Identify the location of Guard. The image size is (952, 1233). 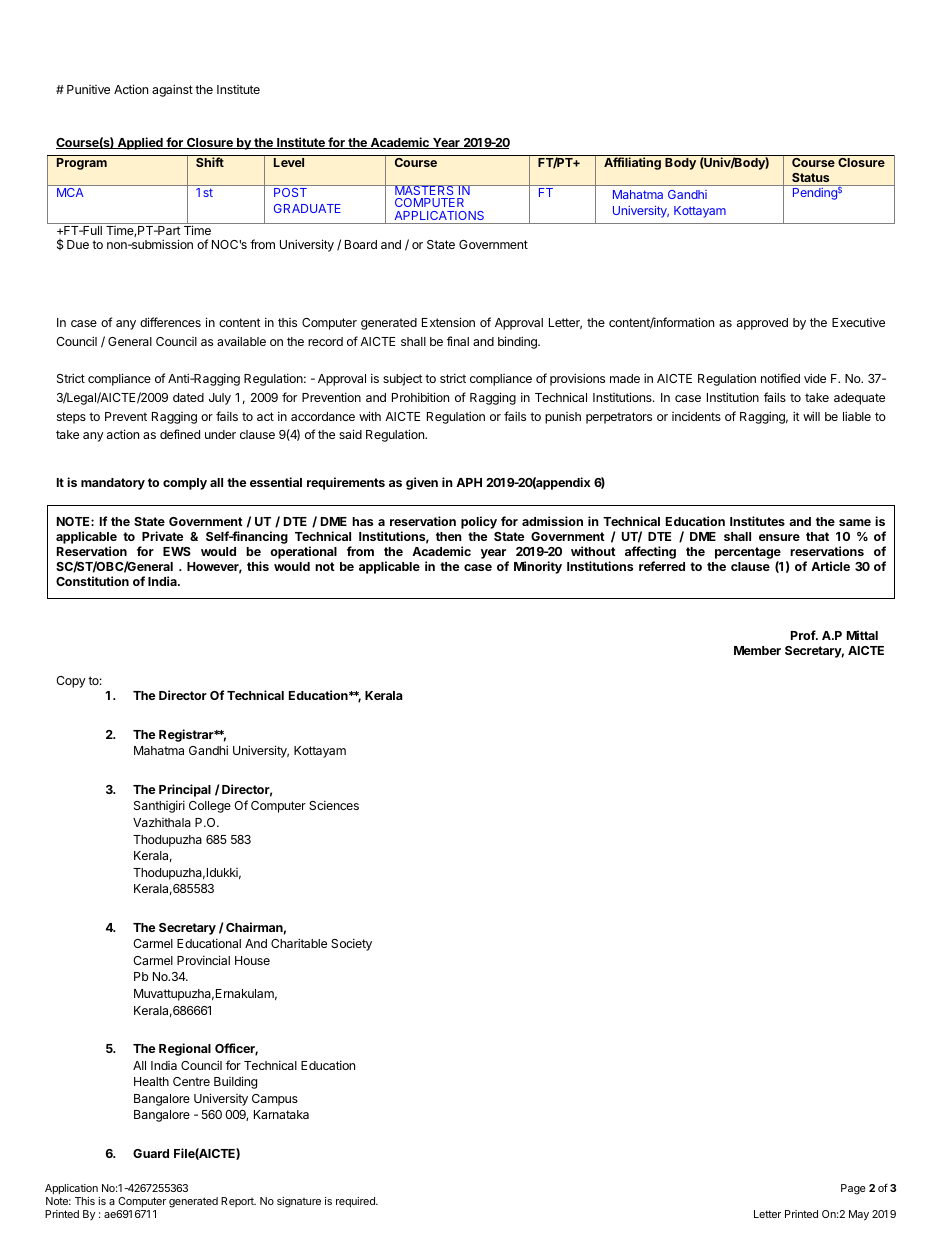
(151, 1153).
